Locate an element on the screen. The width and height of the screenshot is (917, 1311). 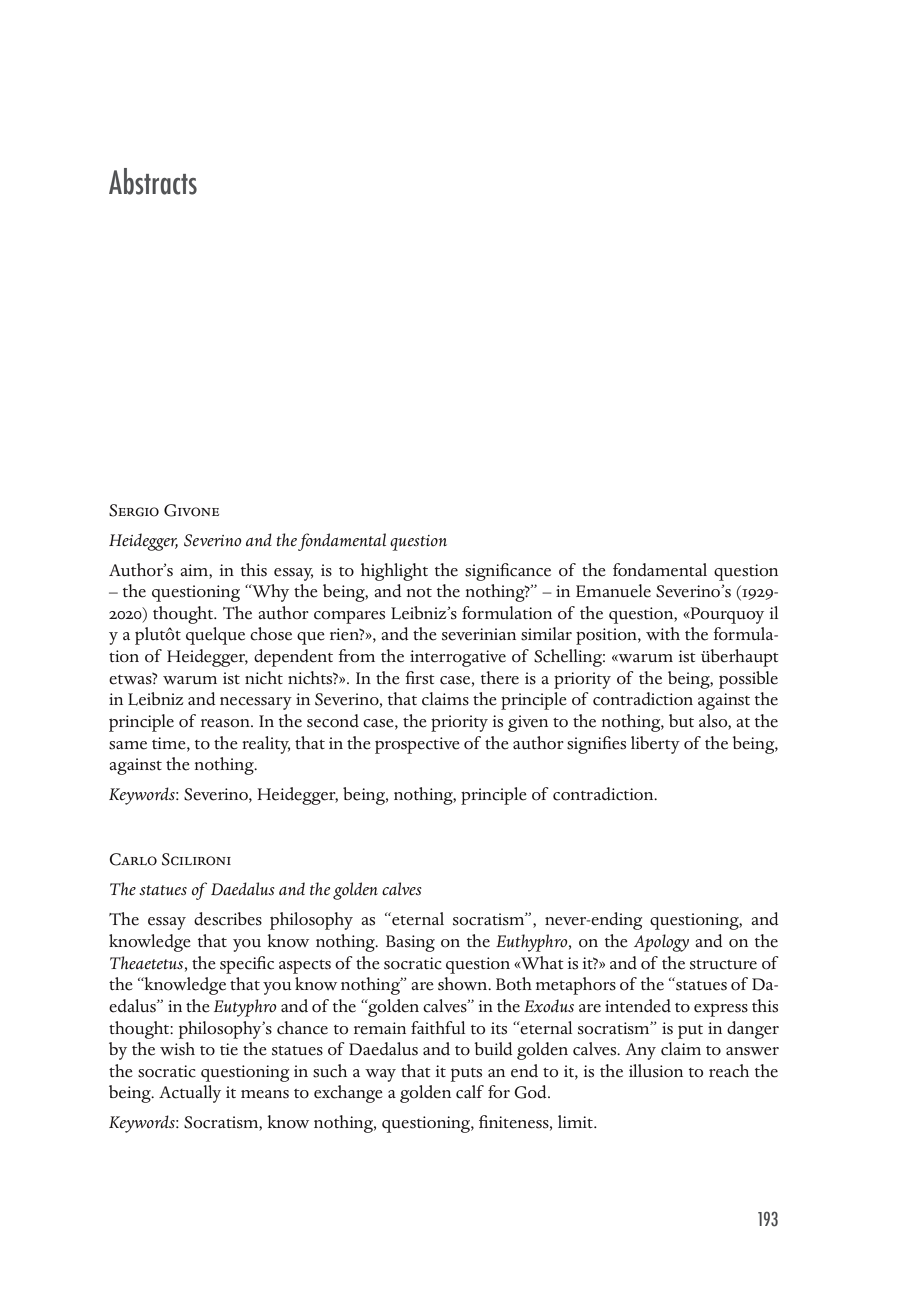
chose is located at coordinates (271, 634).
